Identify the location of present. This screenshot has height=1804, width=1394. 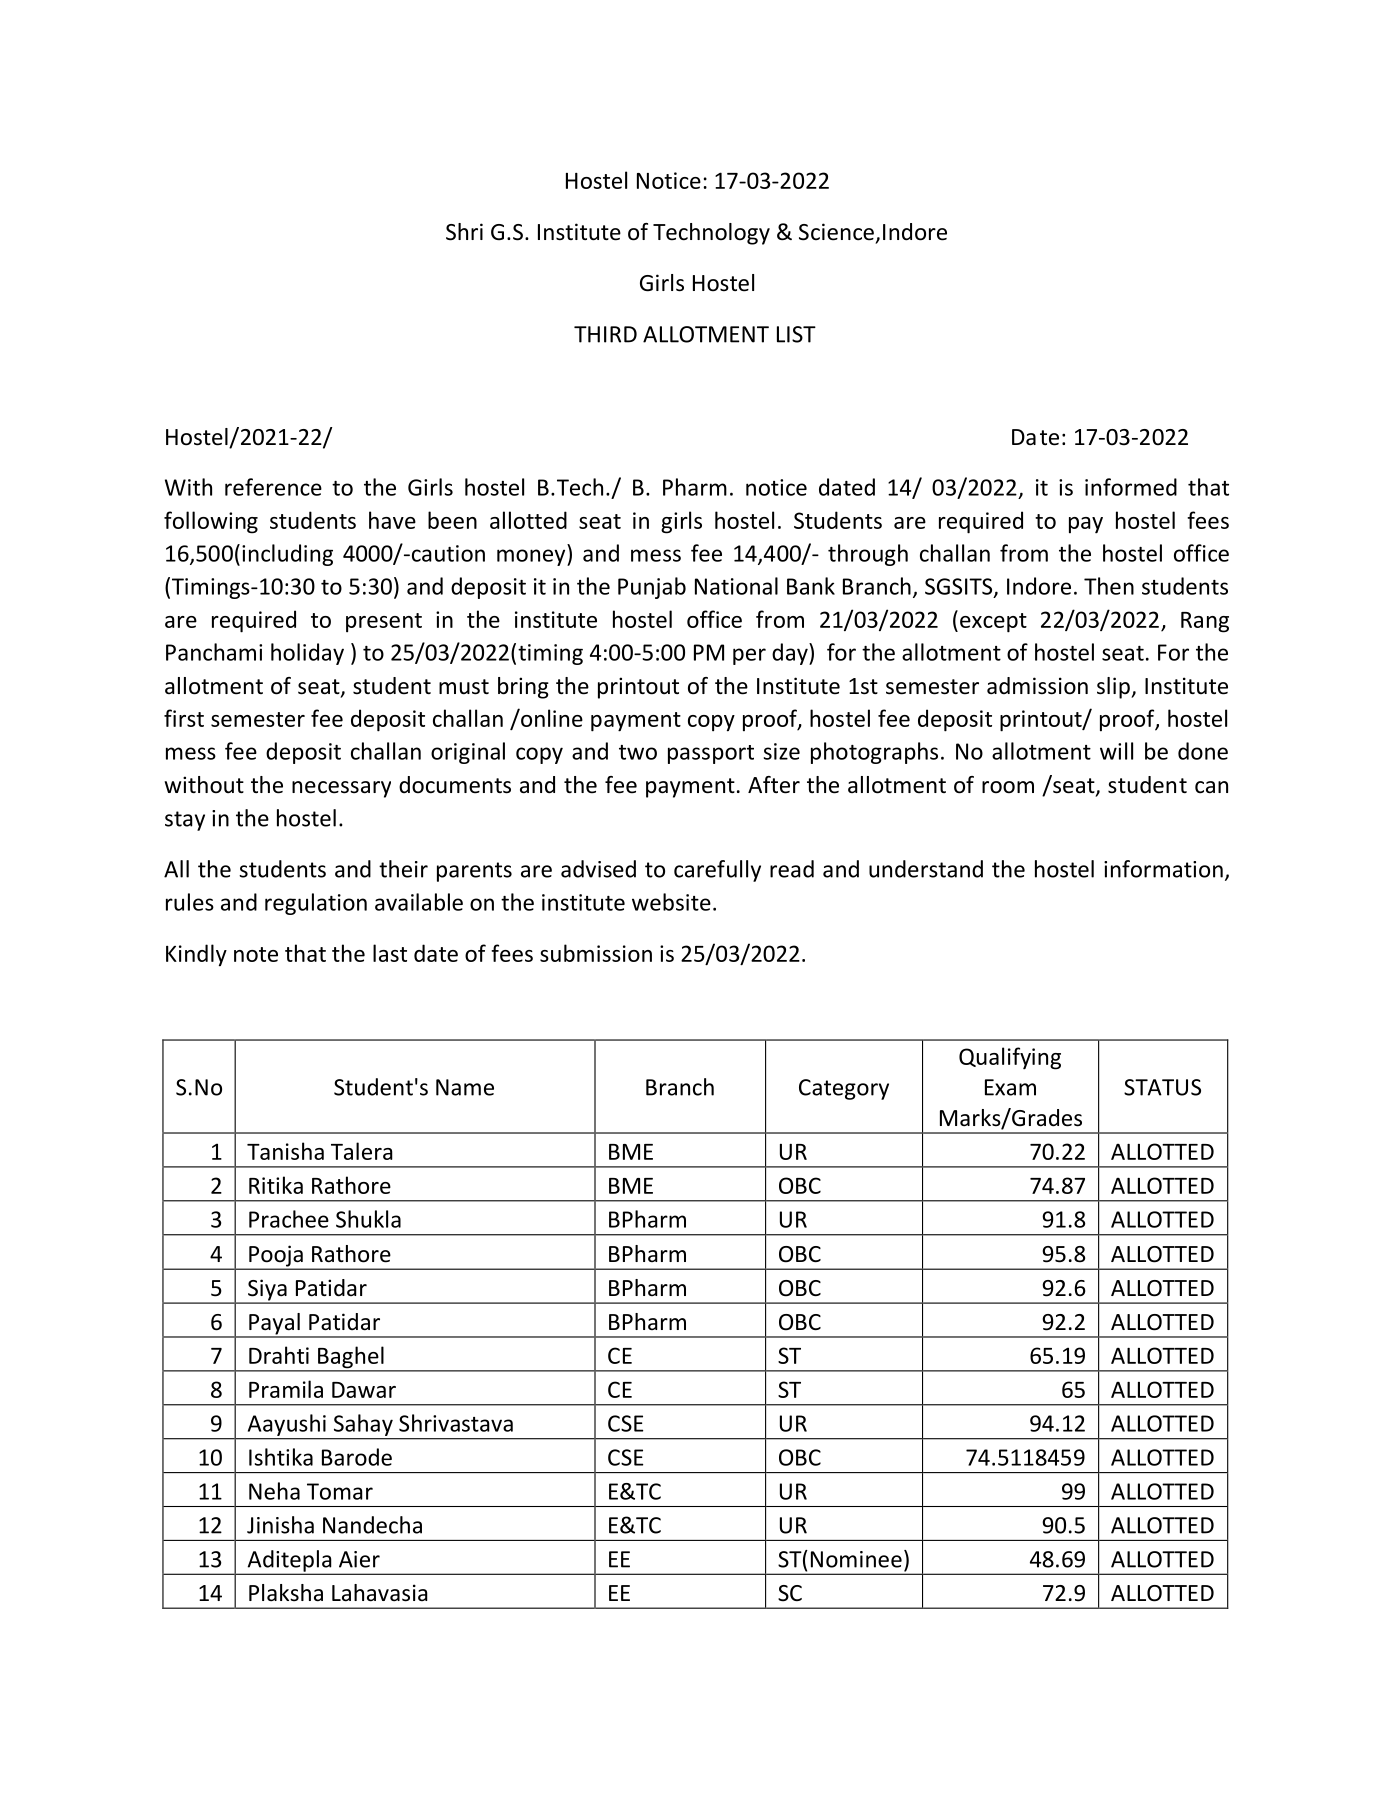
(384, 622).
